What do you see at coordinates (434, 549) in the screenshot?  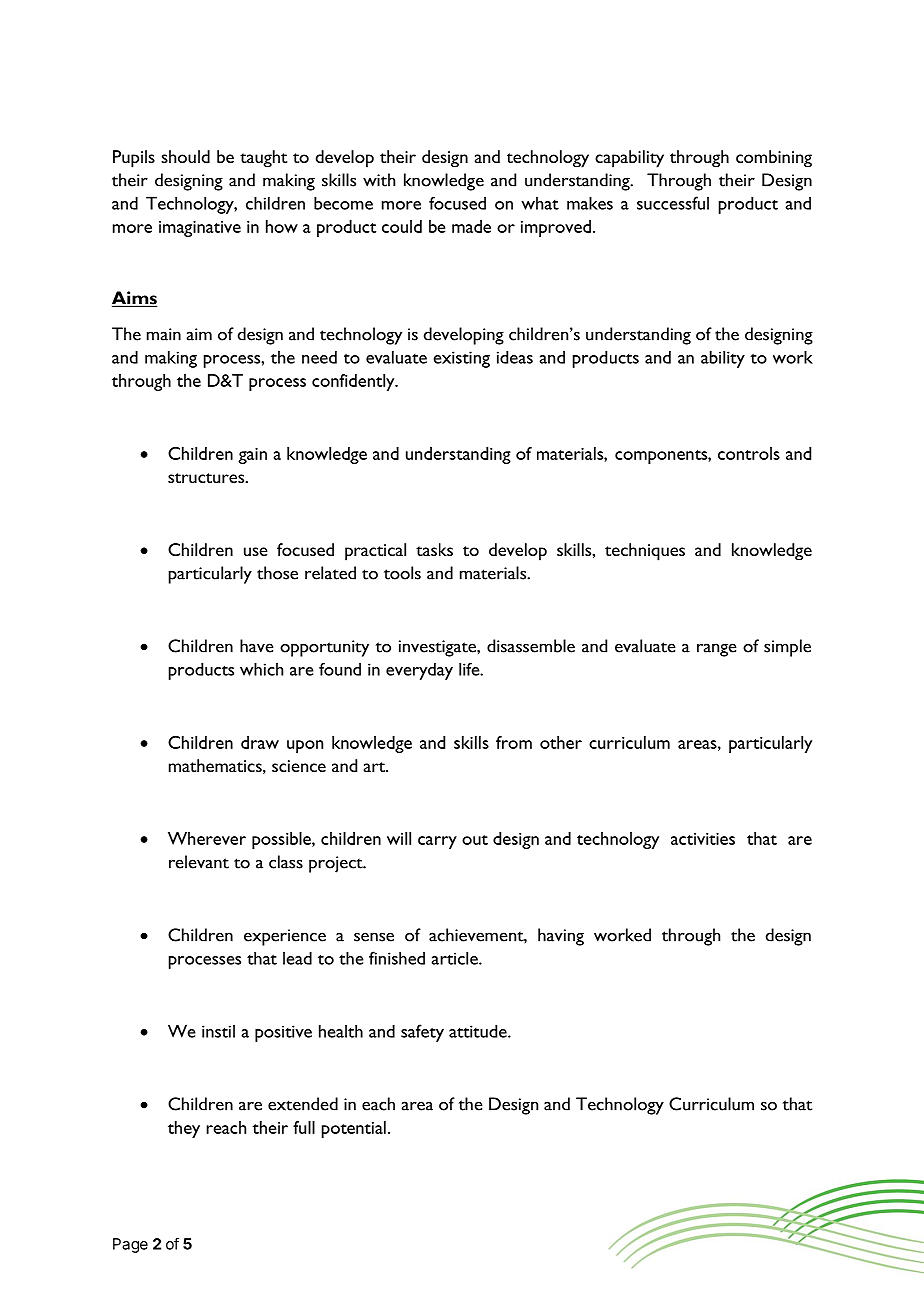 I see `tasks` at bounding box center [434, 549].
